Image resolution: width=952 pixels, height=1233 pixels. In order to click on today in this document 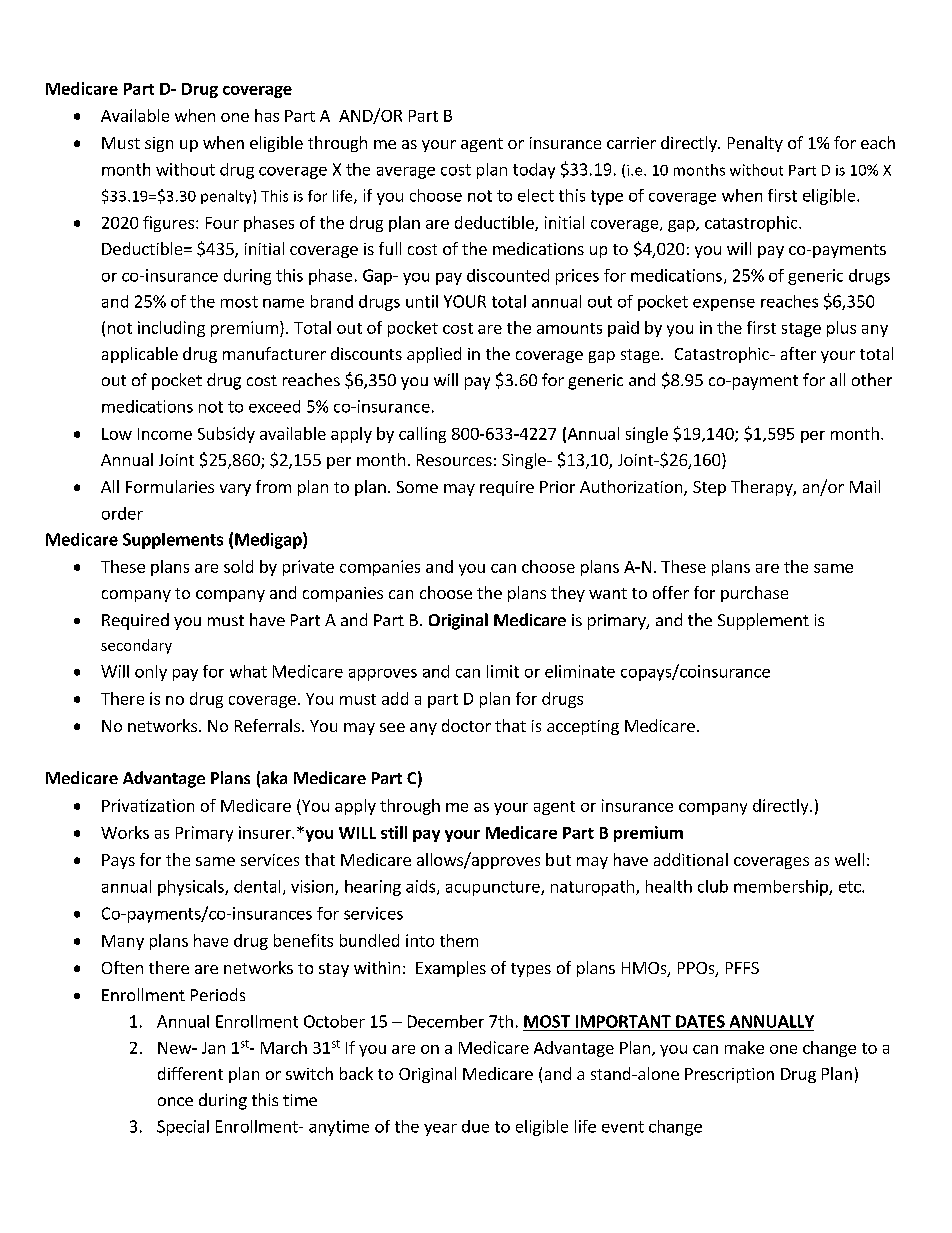, I will do `click(534, 171)`.
